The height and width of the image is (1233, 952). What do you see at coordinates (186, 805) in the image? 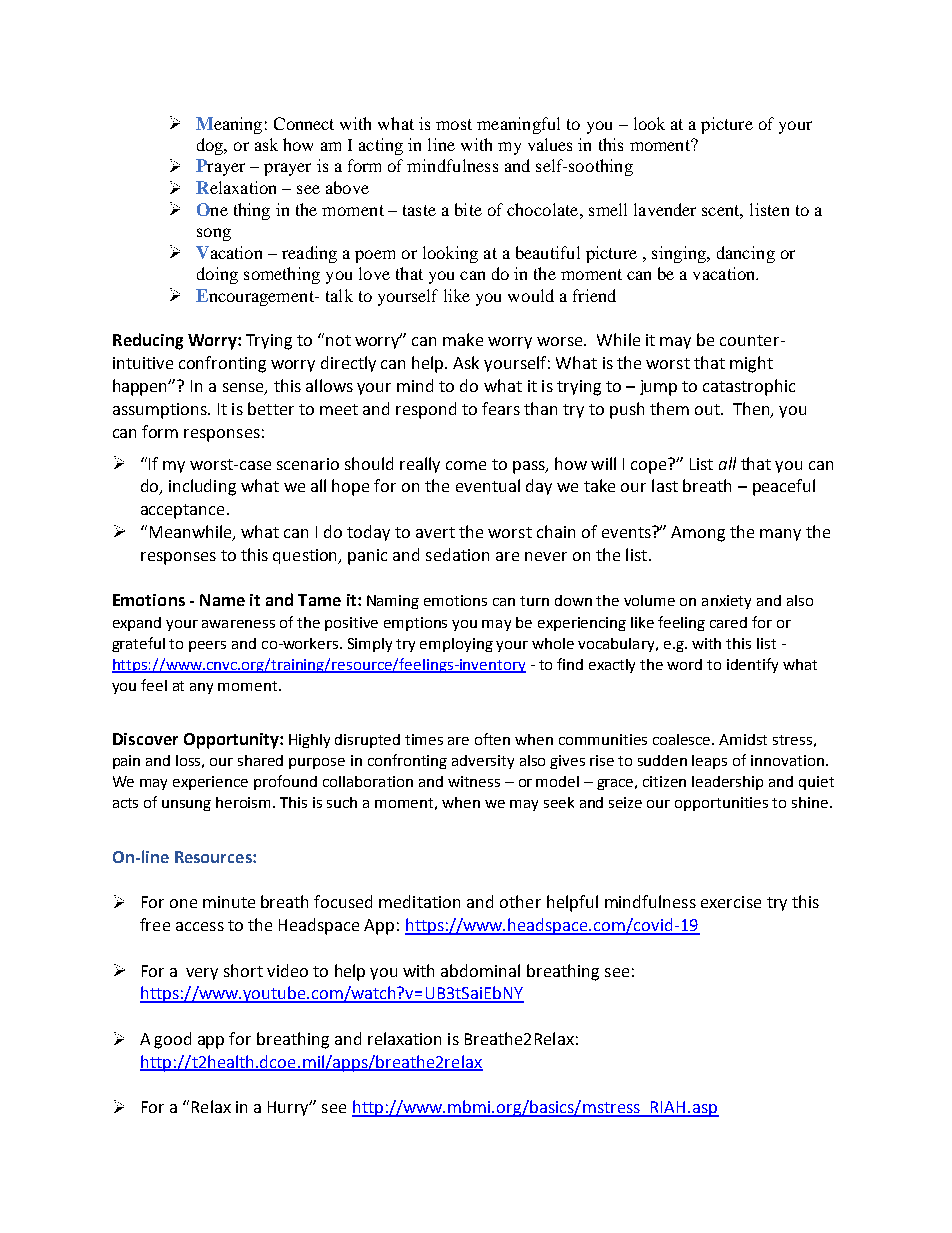
I see `unsung` at bounding box center [186, 805].
